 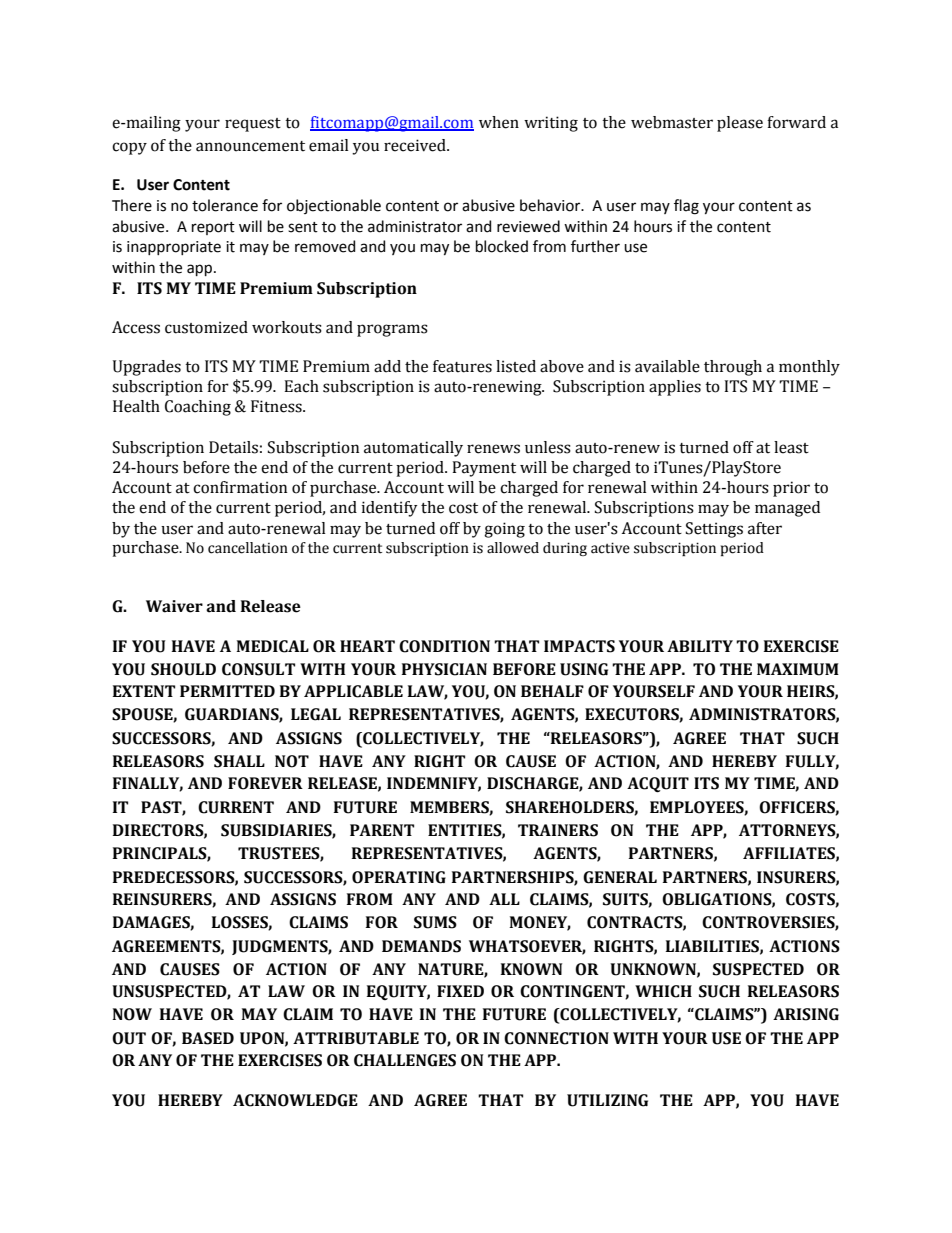 I want to click on please, so click(x=740, y=124).
